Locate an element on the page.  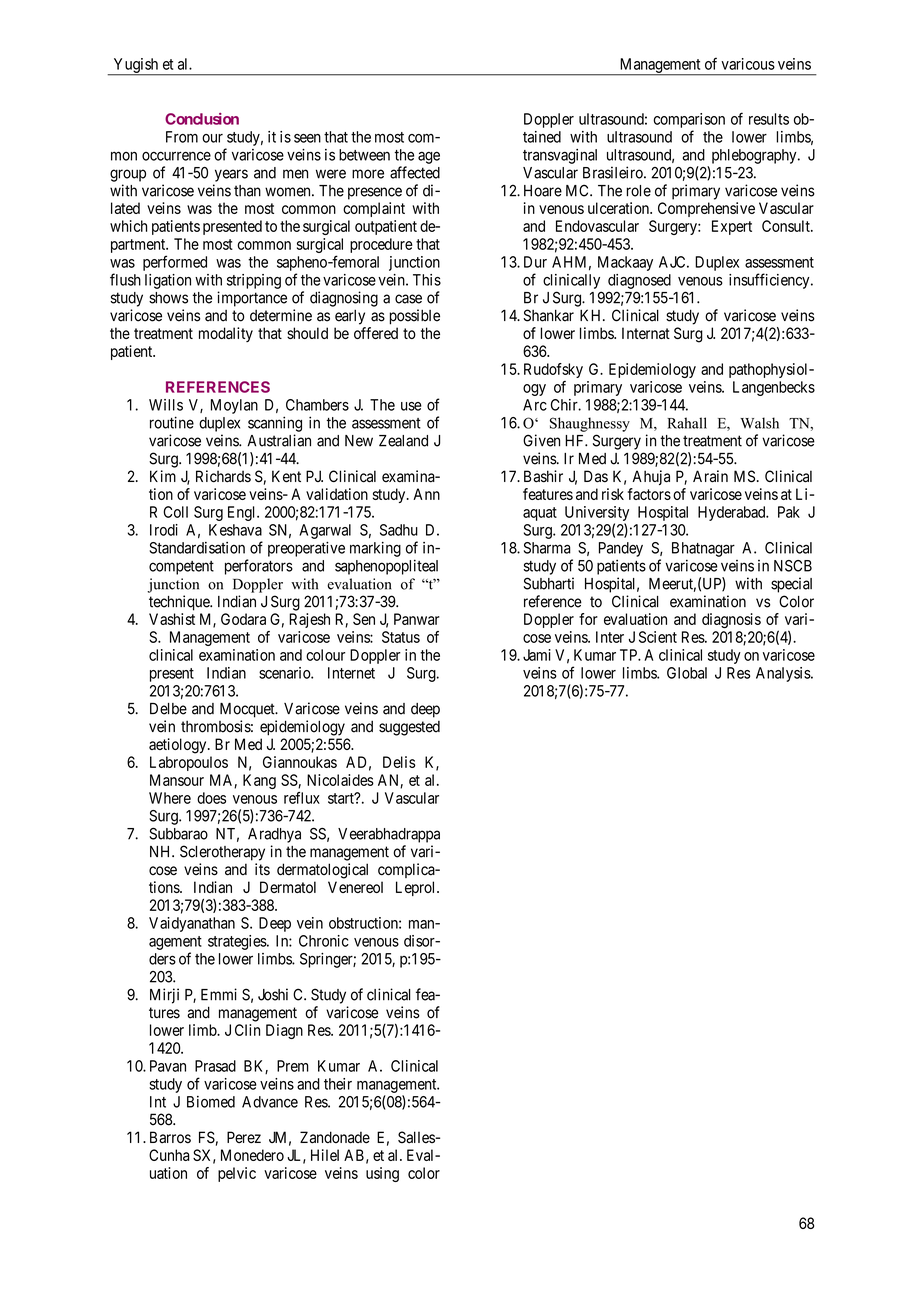
affected is located at coordinates (415, 172).
